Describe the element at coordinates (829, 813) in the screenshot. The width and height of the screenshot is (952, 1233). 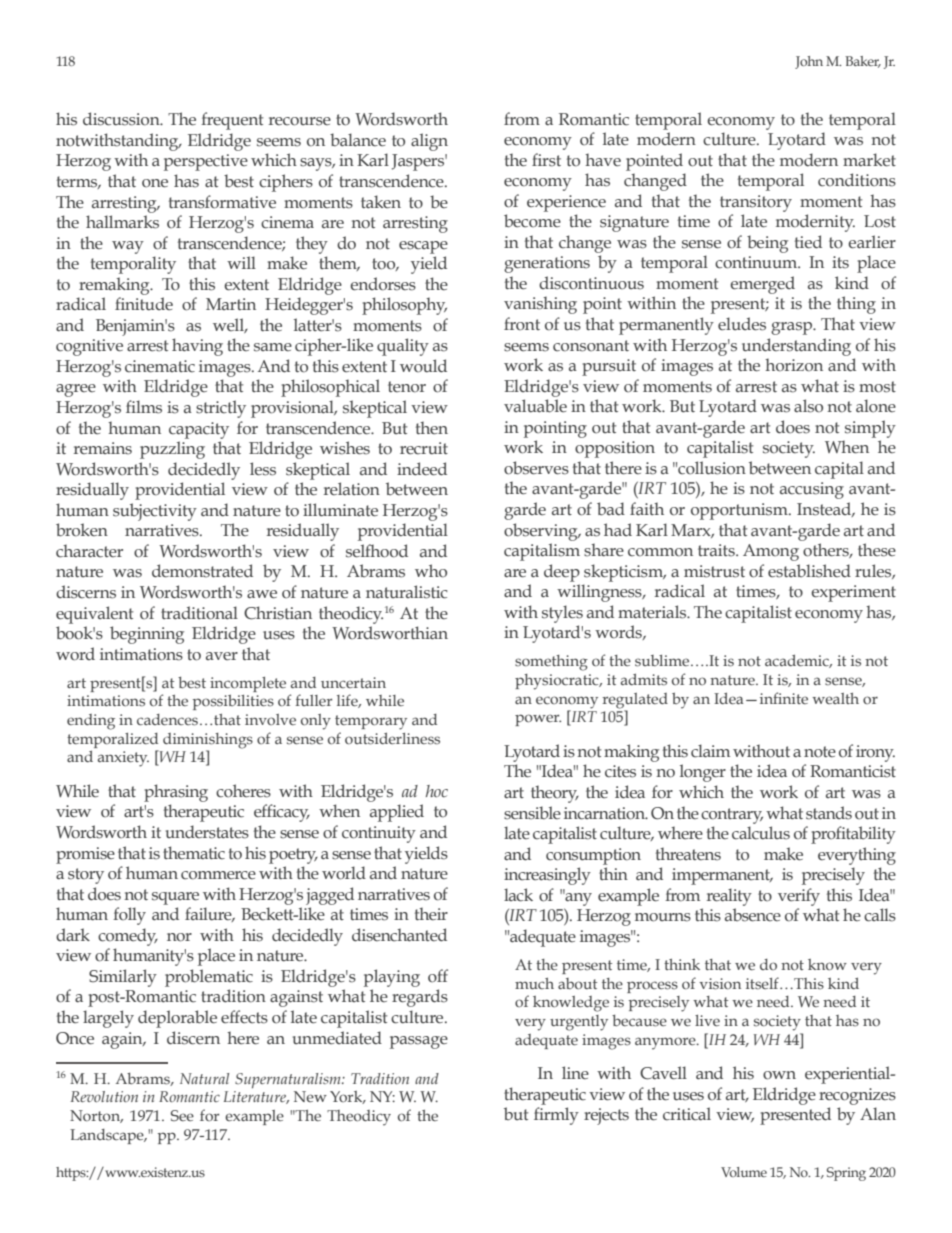
I see `stands` at that location.
